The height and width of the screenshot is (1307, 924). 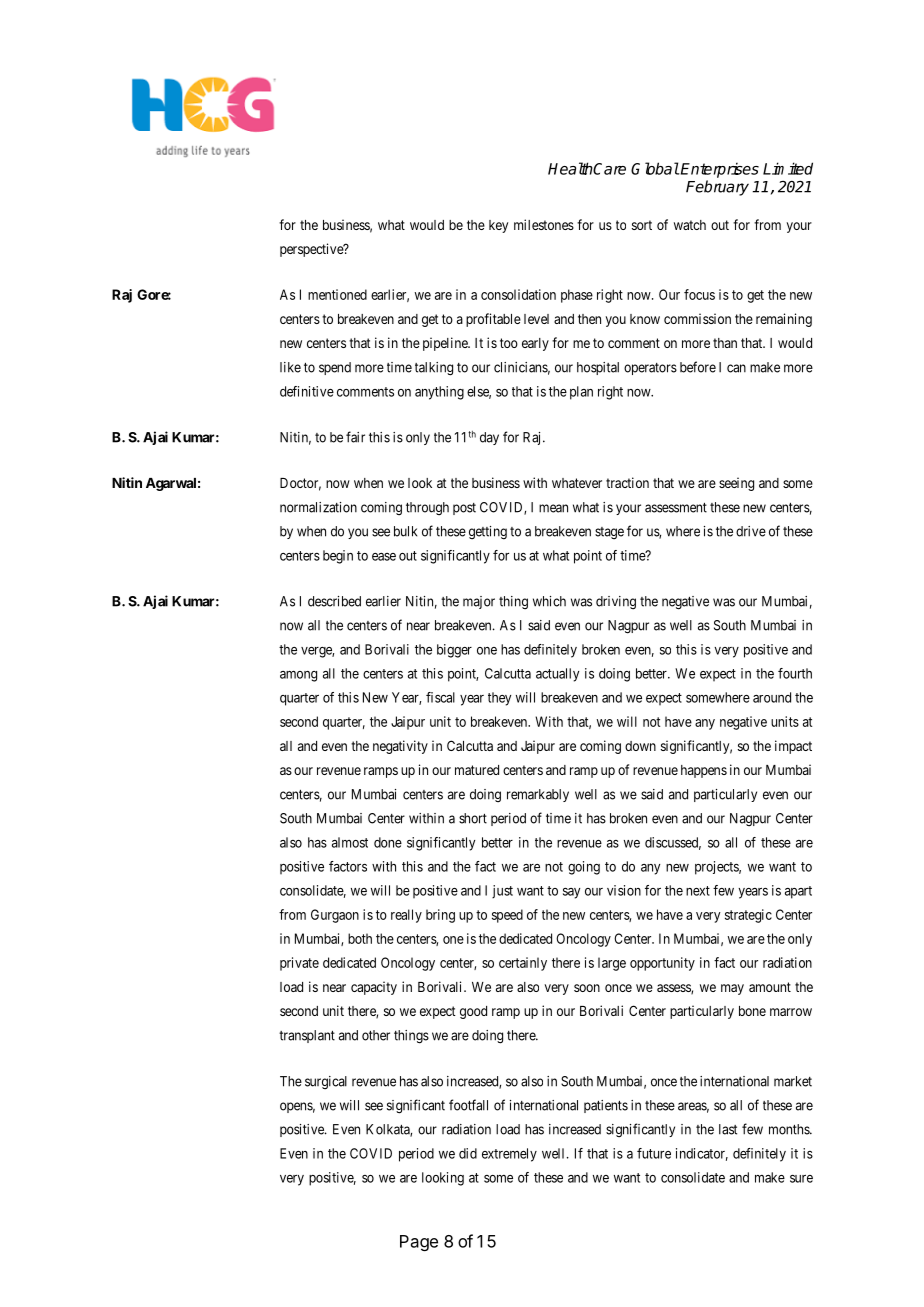 I want to click on perspective, so click(x=312, y=250).
